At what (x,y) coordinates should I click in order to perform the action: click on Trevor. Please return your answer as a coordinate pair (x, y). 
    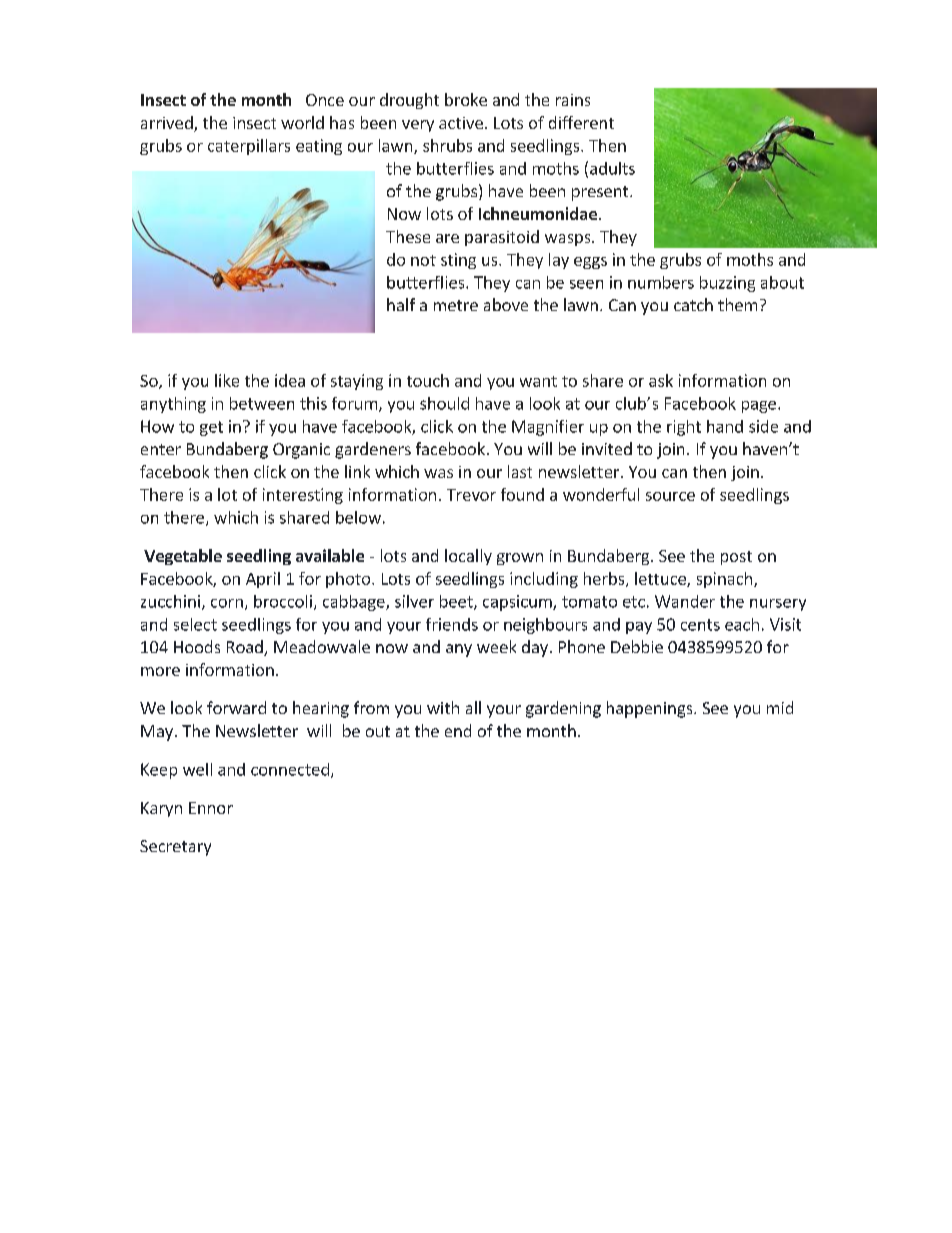
    Looking at the image, I should click on (471, 495).
